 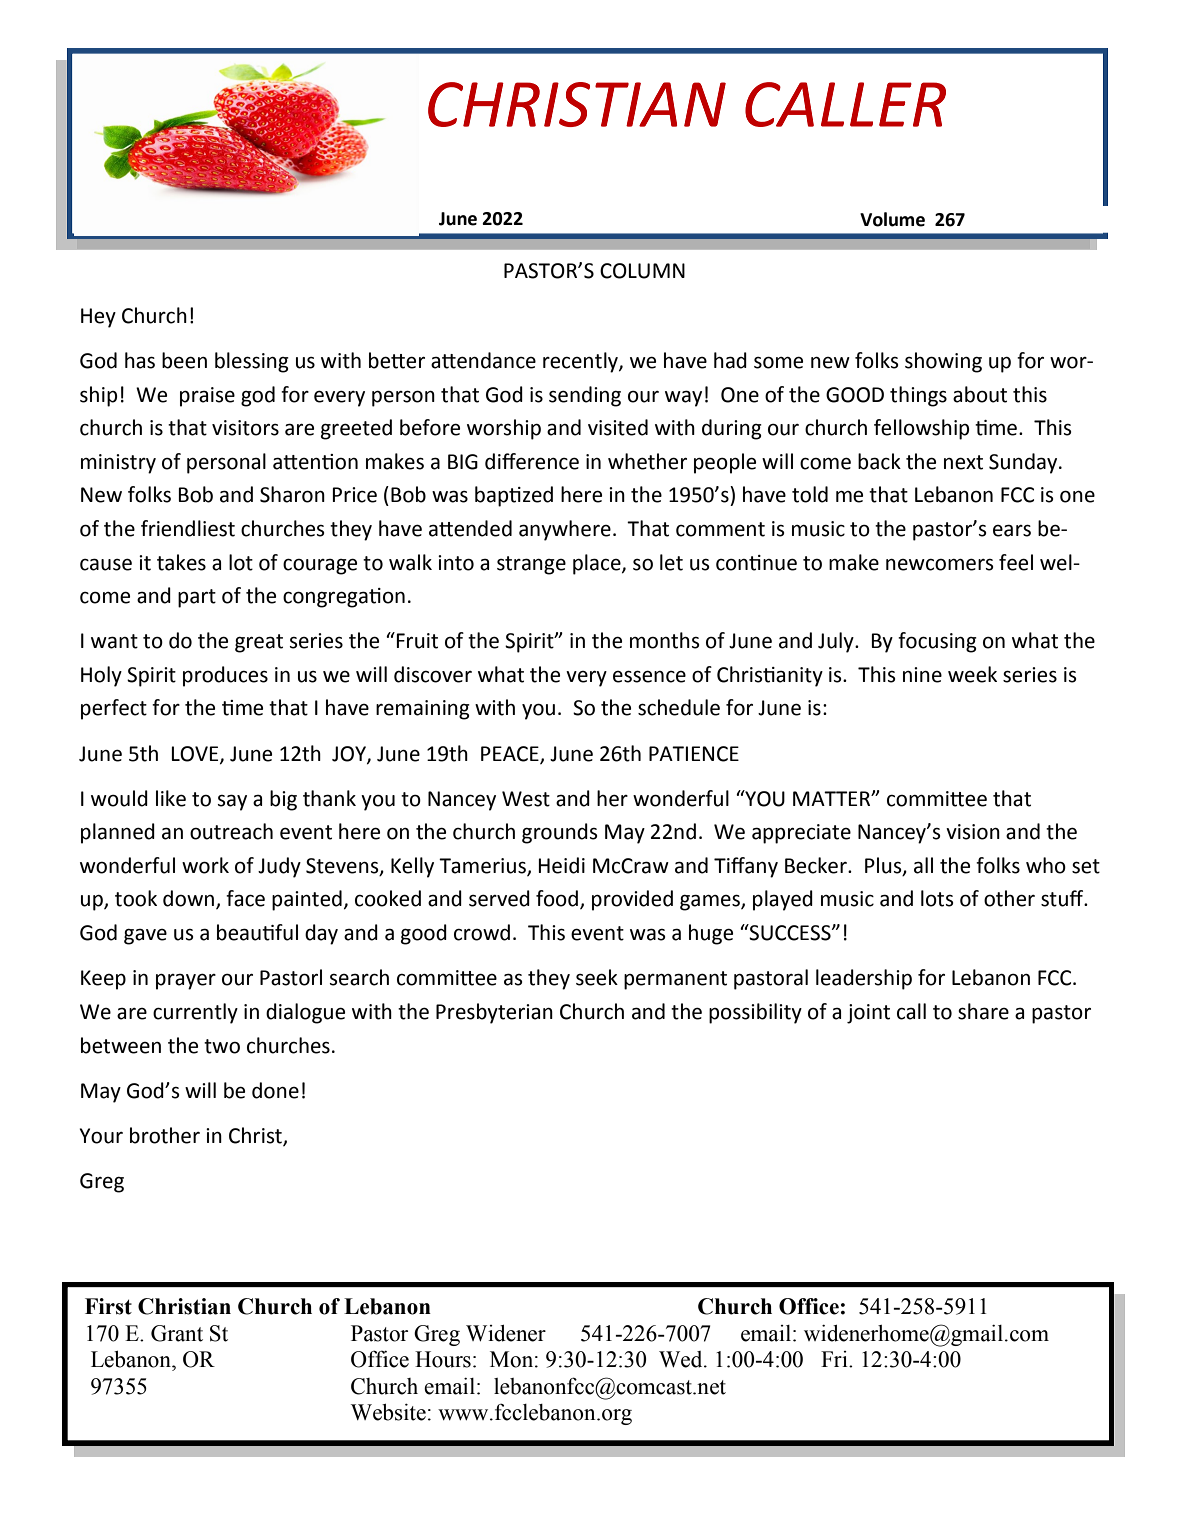 I want to click on vision, so click(x=973, y=832).
